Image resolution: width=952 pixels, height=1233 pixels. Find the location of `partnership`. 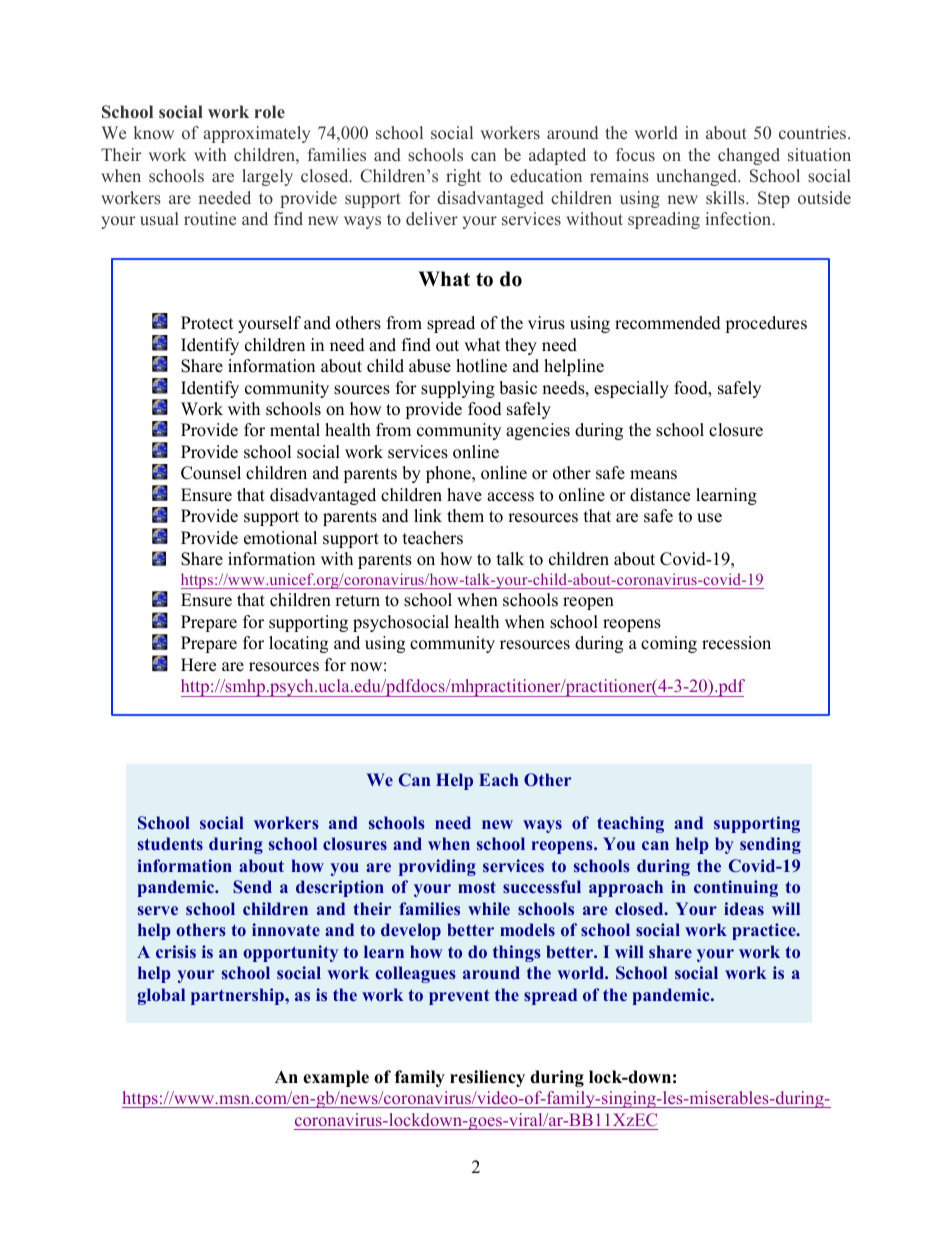

partnership is located at coordinates (238, 996).
